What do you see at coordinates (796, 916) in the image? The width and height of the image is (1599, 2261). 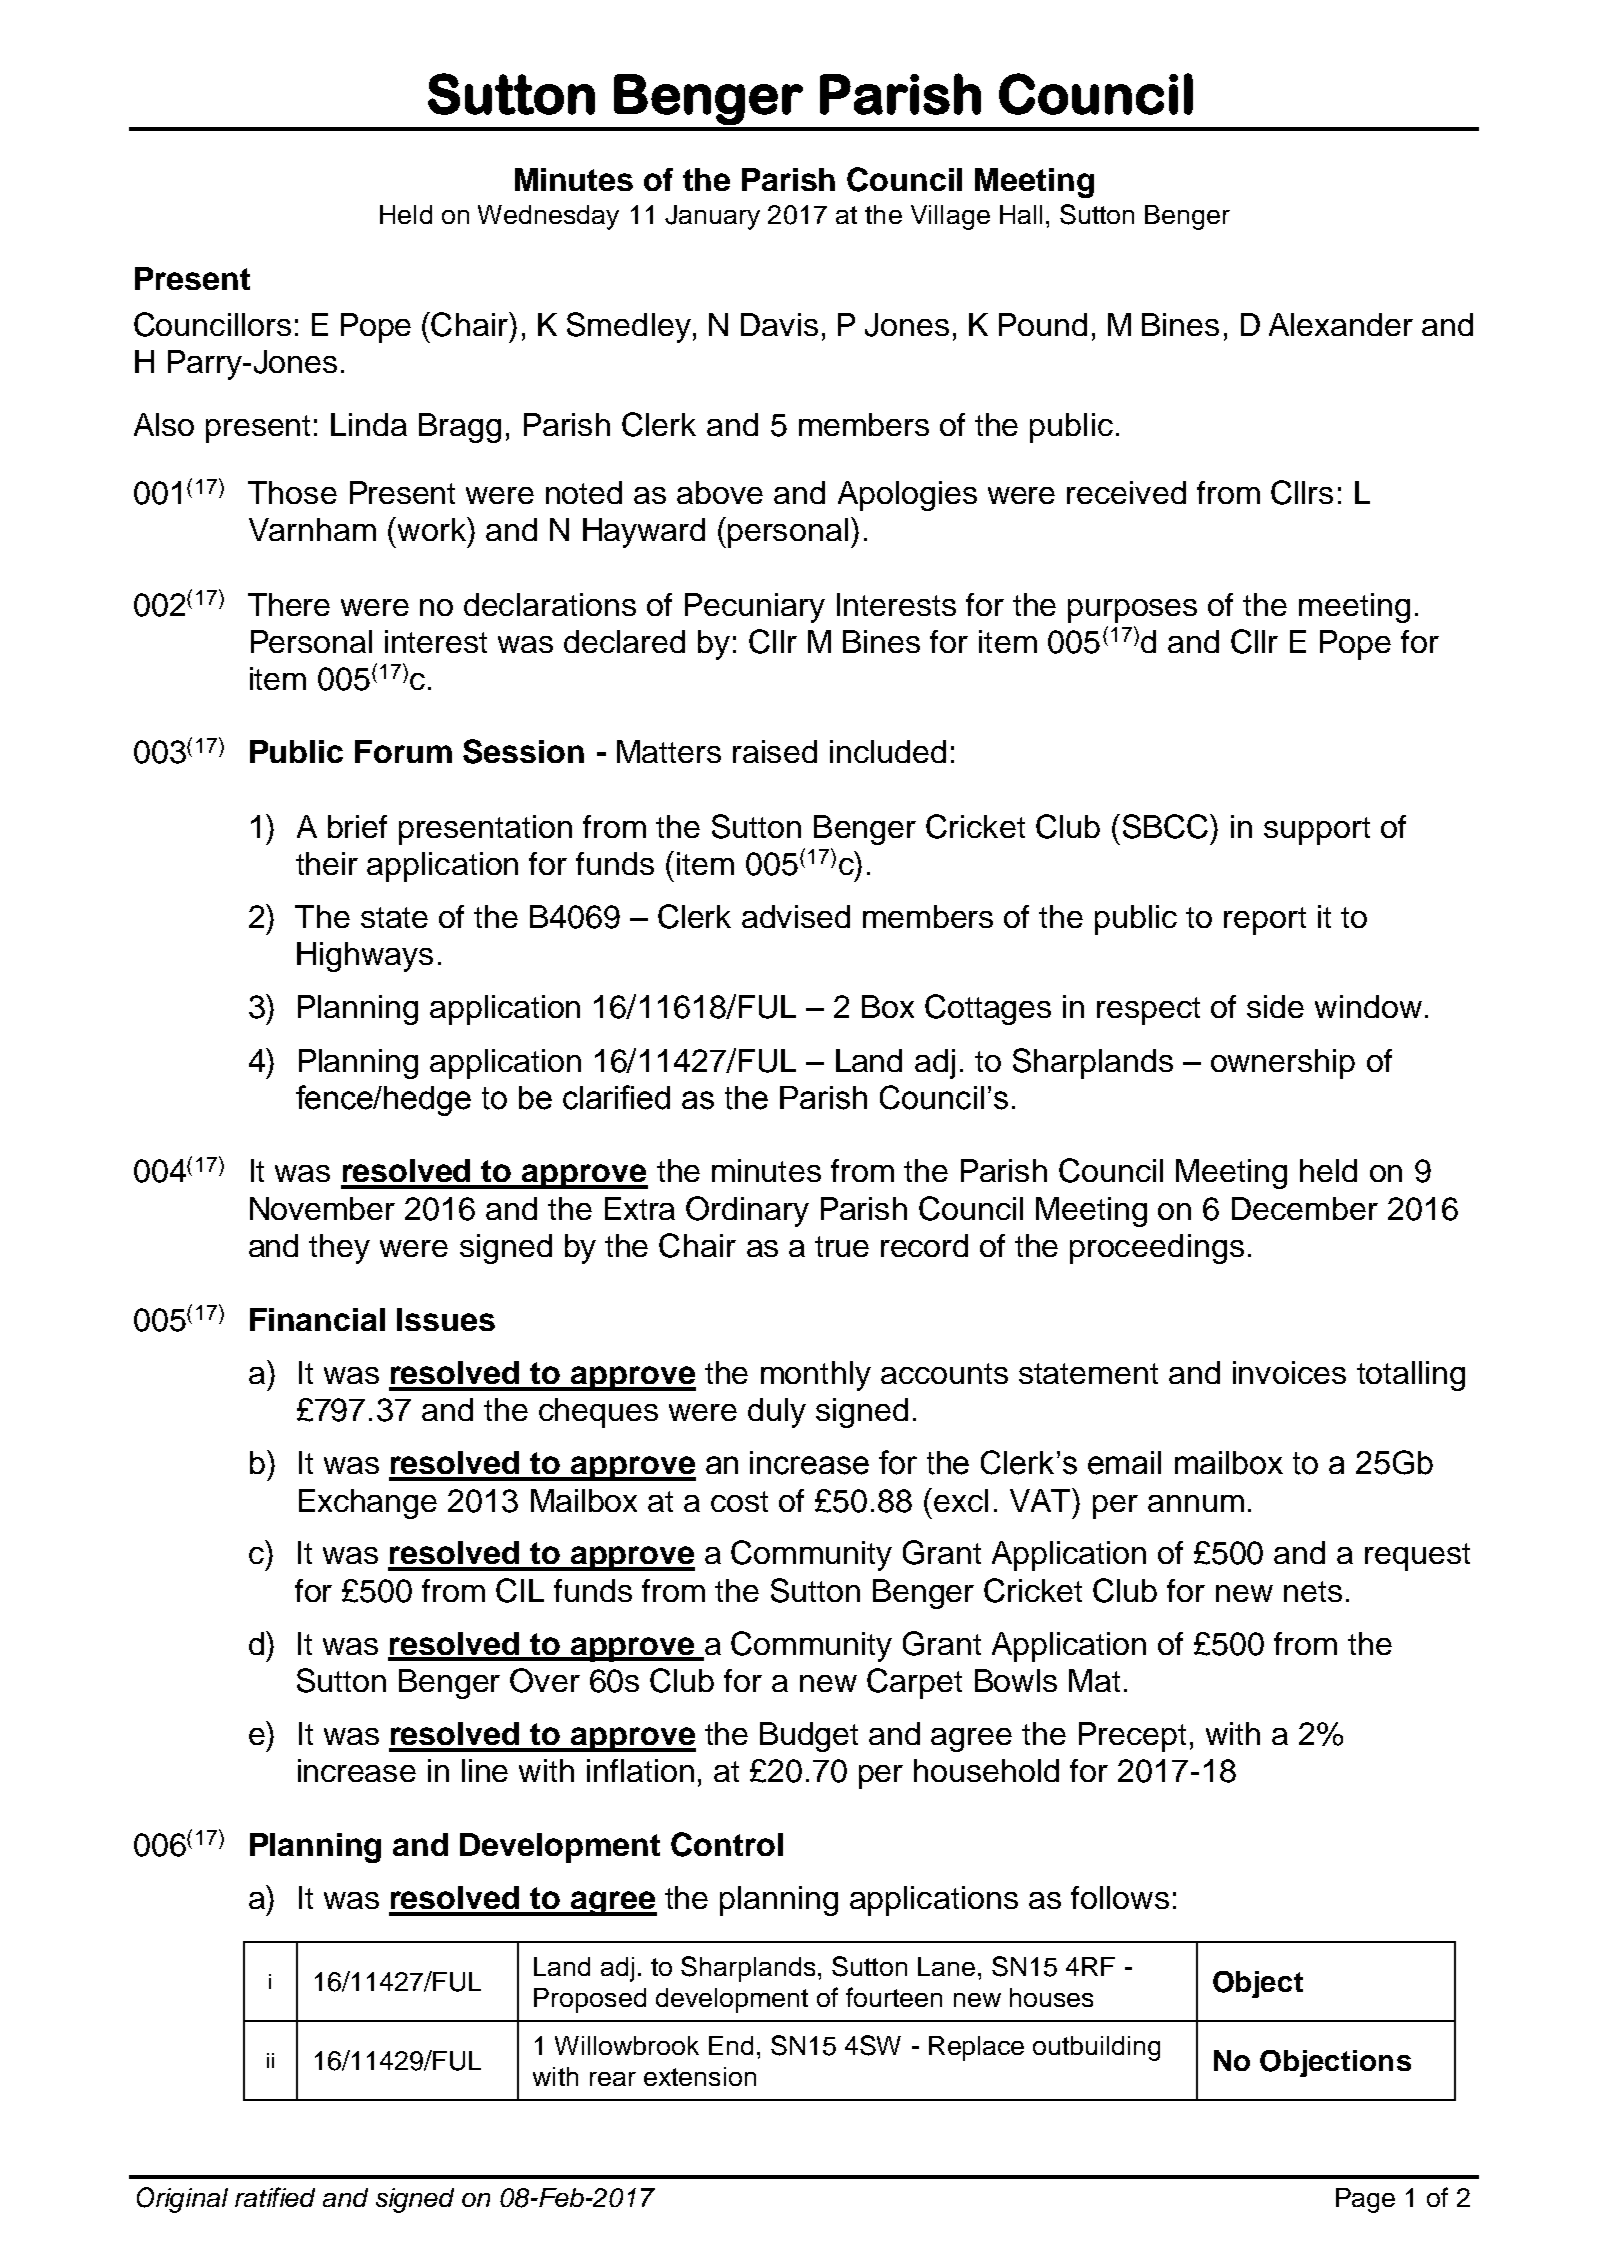 I see `advised` at bounding box center [796, 916].
